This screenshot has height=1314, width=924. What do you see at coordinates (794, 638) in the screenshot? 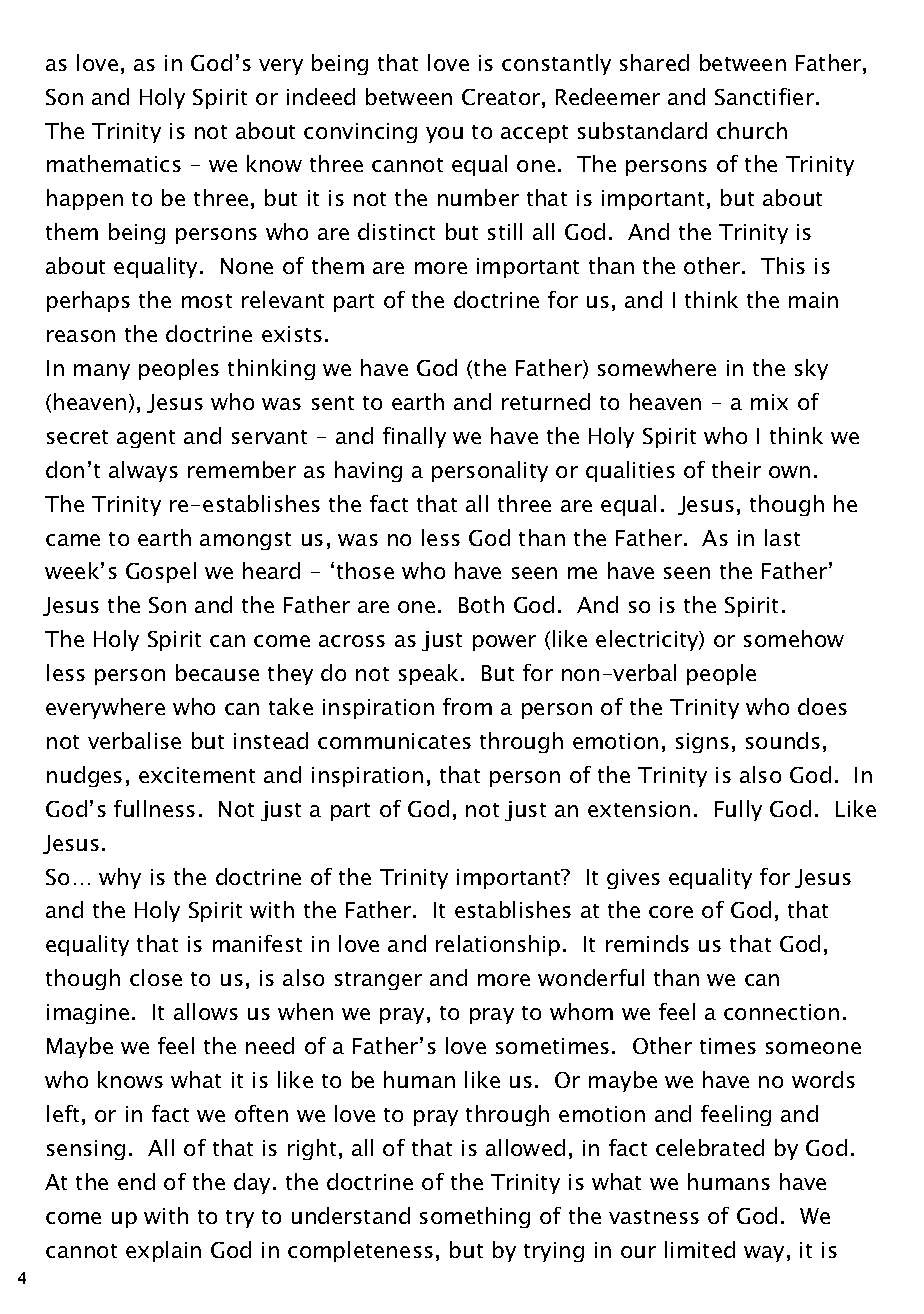
I see `somehow` at bounding box center [794, 638].
